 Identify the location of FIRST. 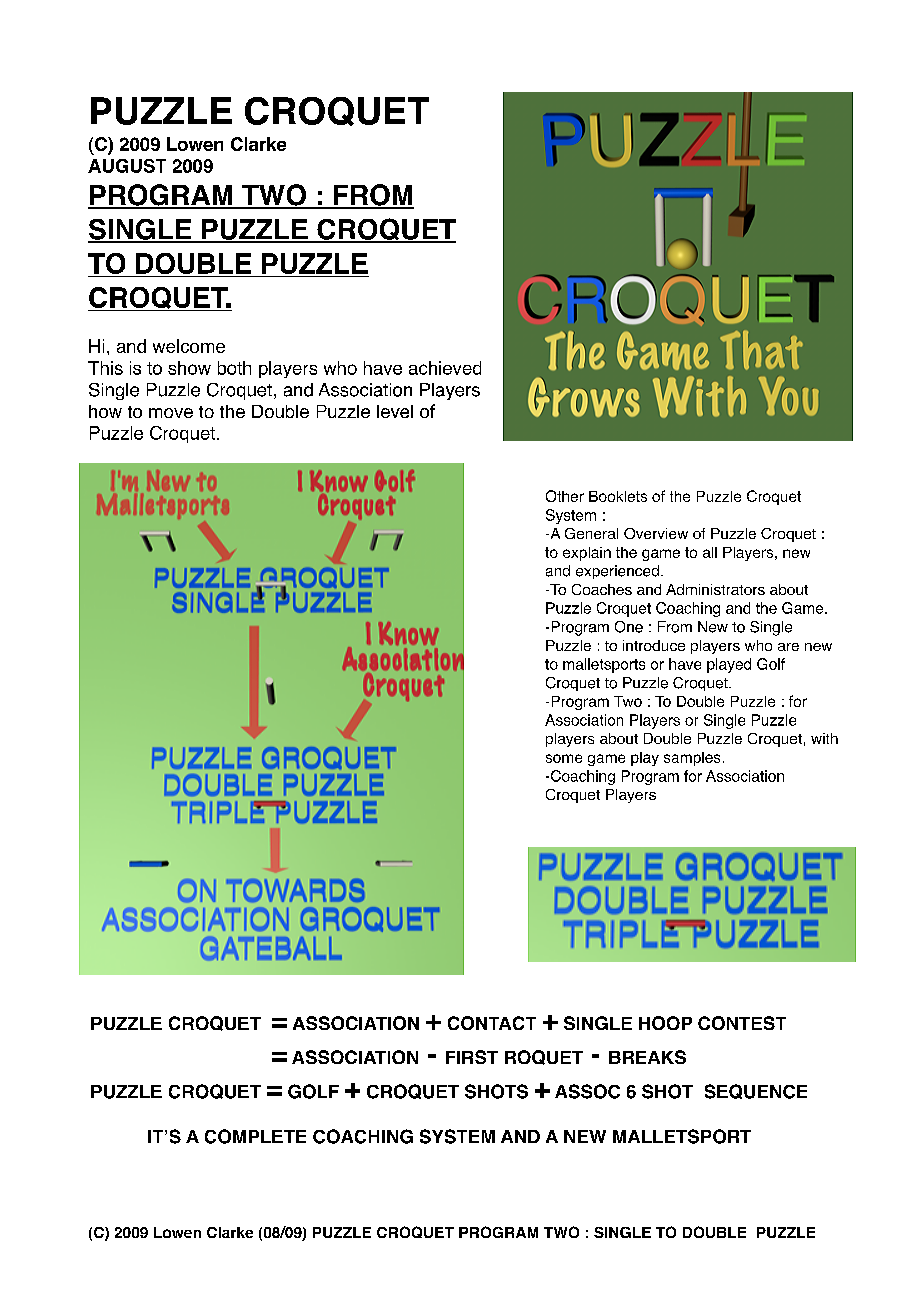
(472, 1057).
